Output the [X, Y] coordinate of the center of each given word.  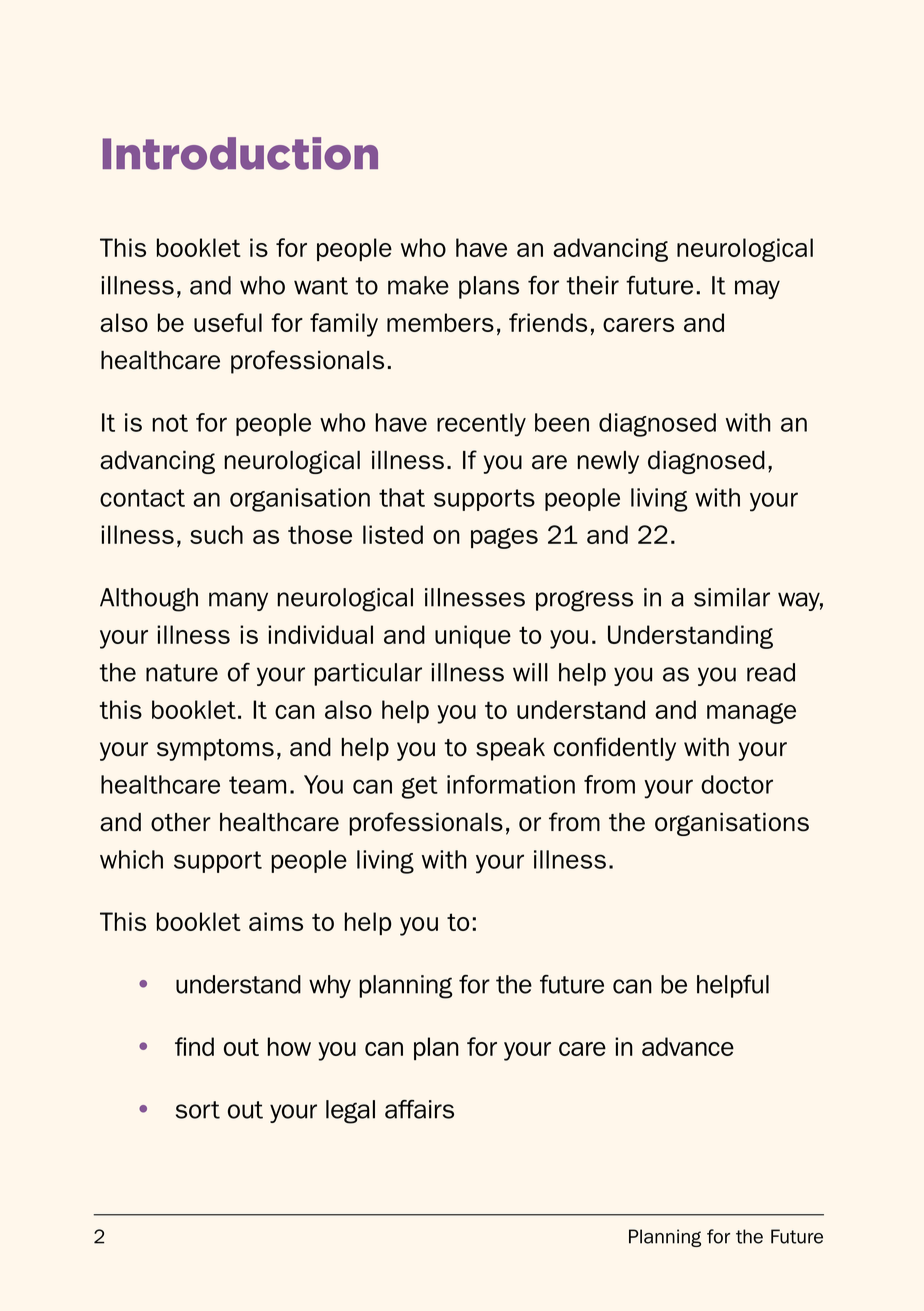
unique [473, 636]
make [418, 285]
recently [481, 425]
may [757, 289]
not [170, 423]
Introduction [240, 153]
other [181, 822]
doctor [737, 784]
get [420, 787]
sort [198, 1110]
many [238, 601]
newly [608, 462]
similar [732, 597]
